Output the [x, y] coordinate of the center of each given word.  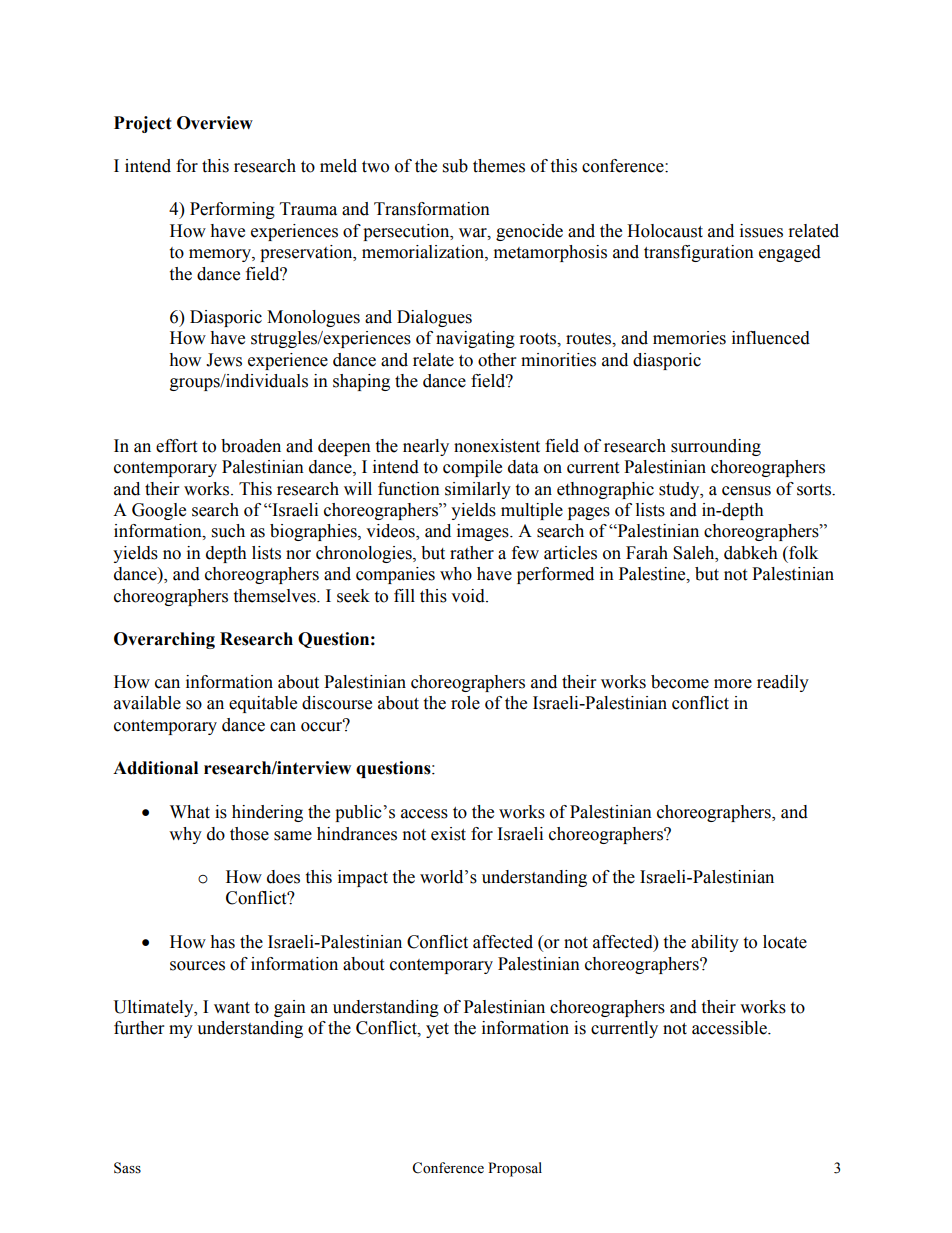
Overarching [164, 640]
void [469, 596]
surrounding [716, 447]
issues [761, 231]
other [497, 360]
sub [455, 166]
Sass [127, 1168]
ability [715, 943]
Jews [224, 360]
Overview [215, 123]
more [733, 684]
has [222, 942]
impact [363, 878]
